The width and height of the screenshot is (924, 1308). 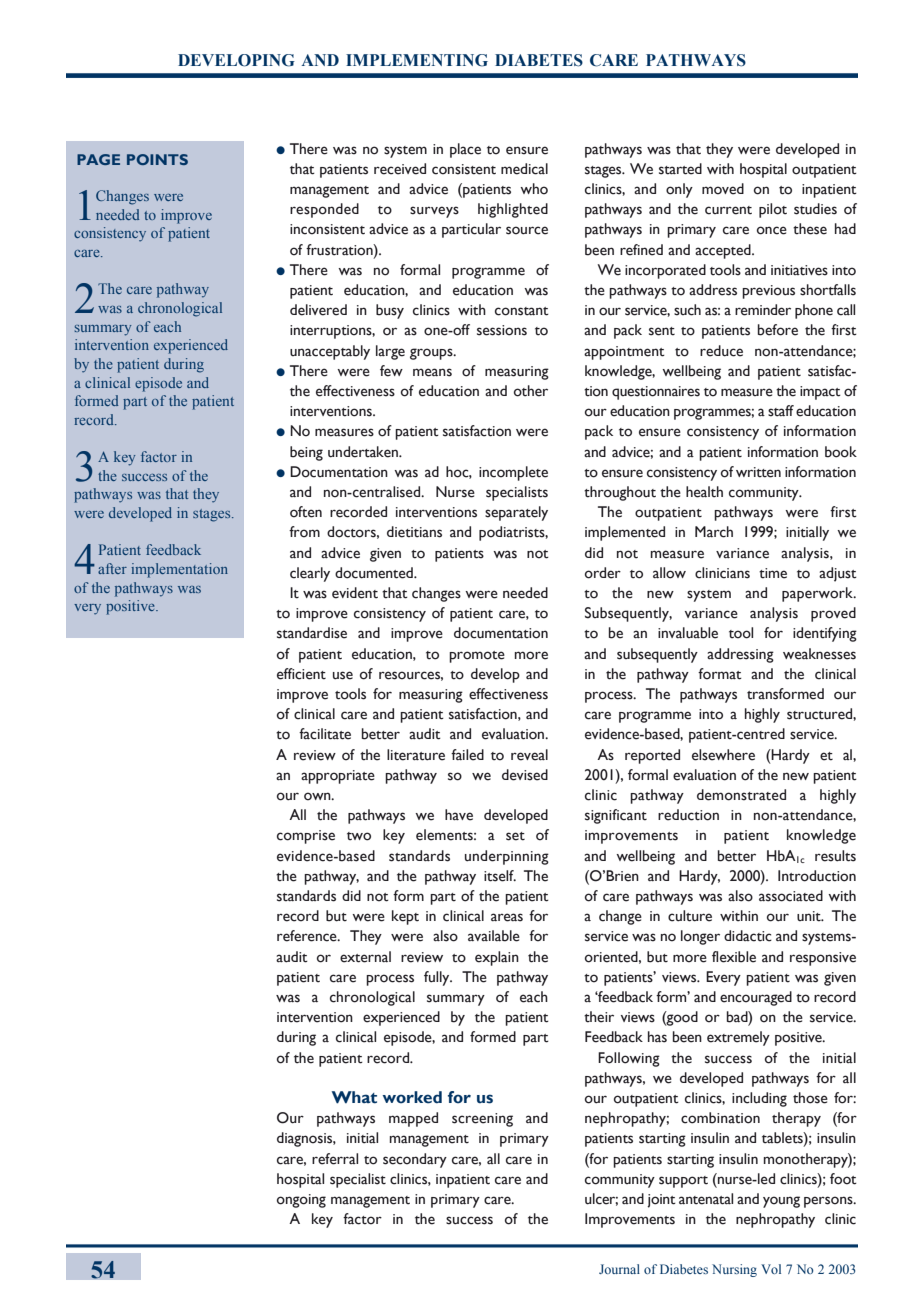 I want to click on place, so click(x=465, y=150).
